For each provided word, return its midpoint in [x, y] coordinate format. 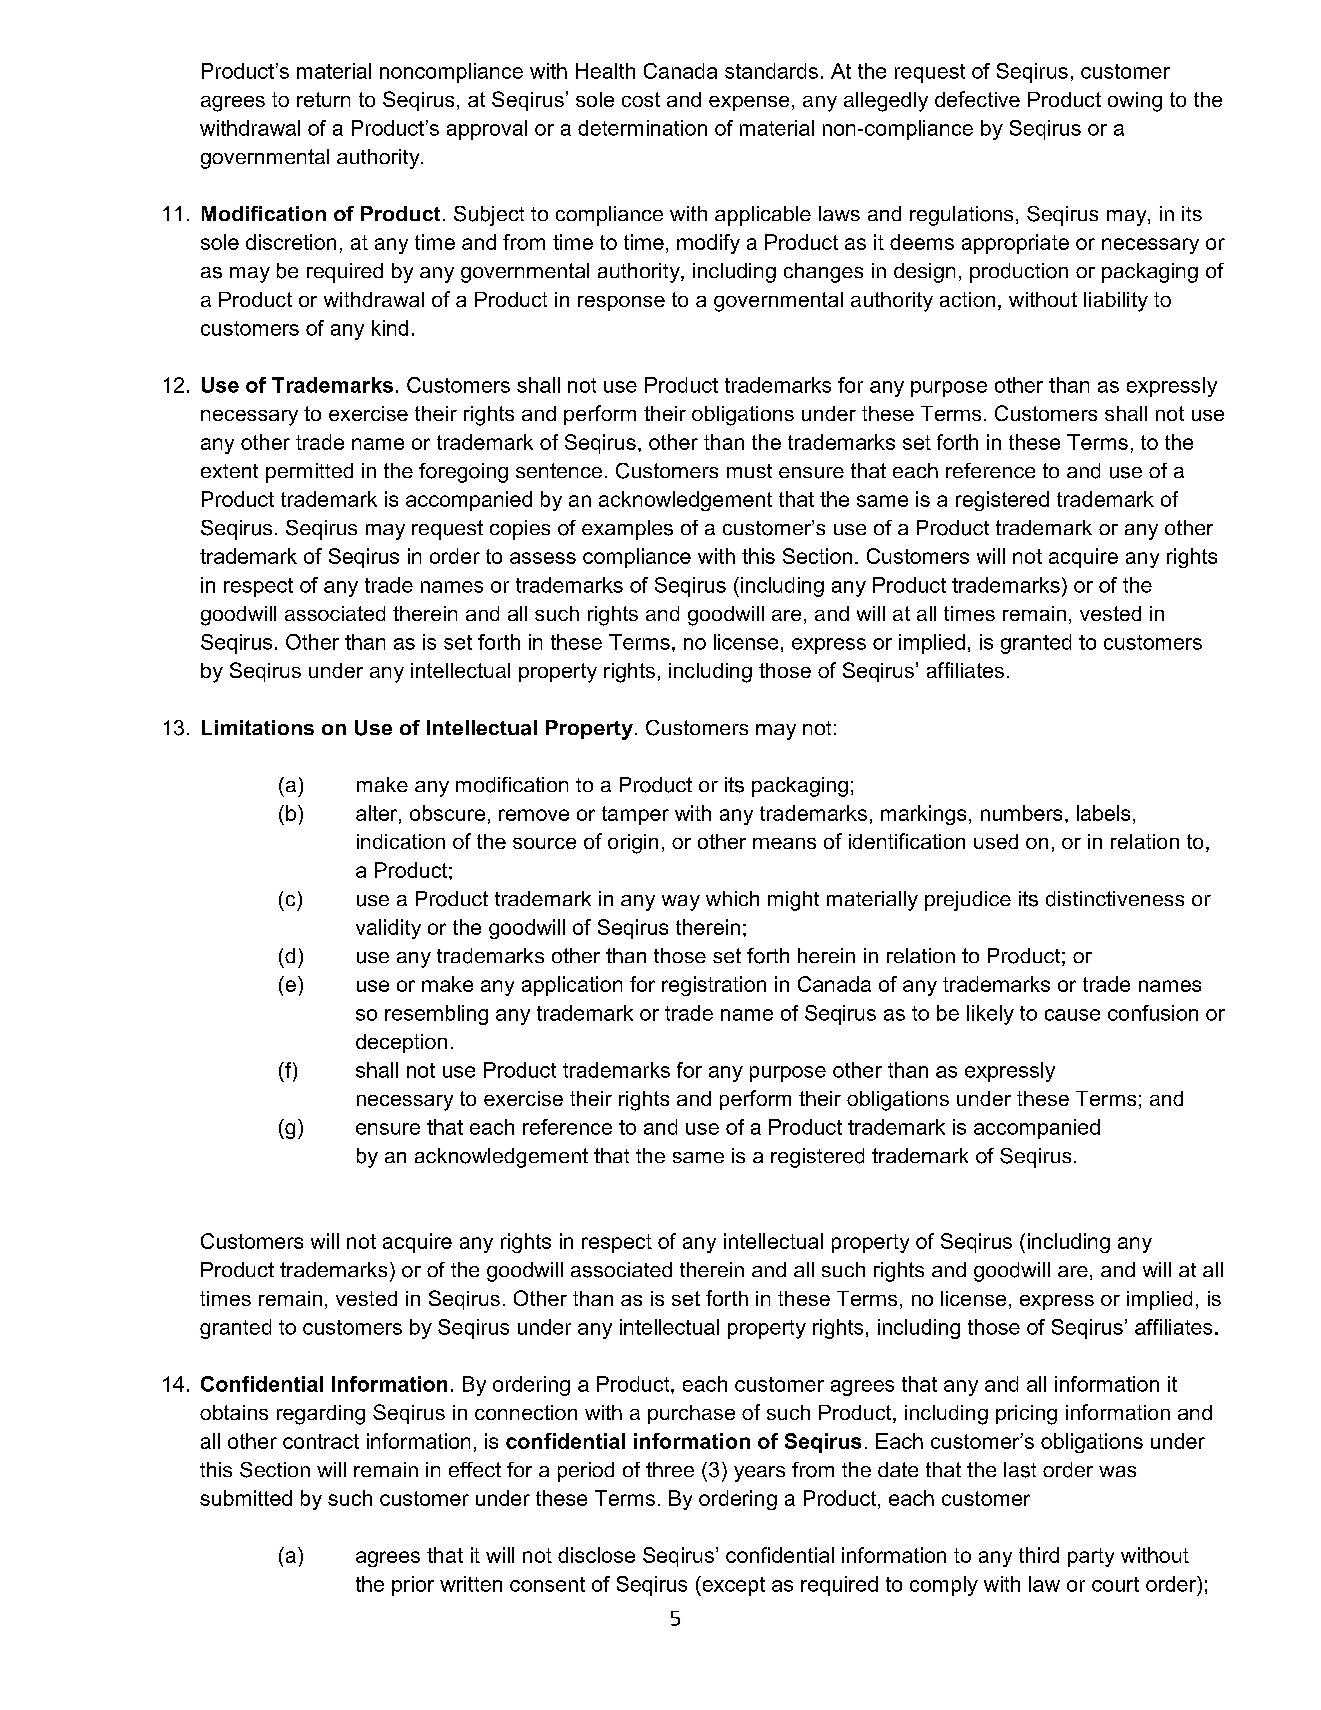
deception [401, 1043]
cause [1072, 1015]
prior [413, 1586]
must [749, 471]
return [323, 99]
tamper [635, 815]
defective [977, 99]
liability [1116, 302]
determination [642, 128]
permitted [309, 473]
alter [378, 814]
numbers [1021, 813]
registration [714, 986]
